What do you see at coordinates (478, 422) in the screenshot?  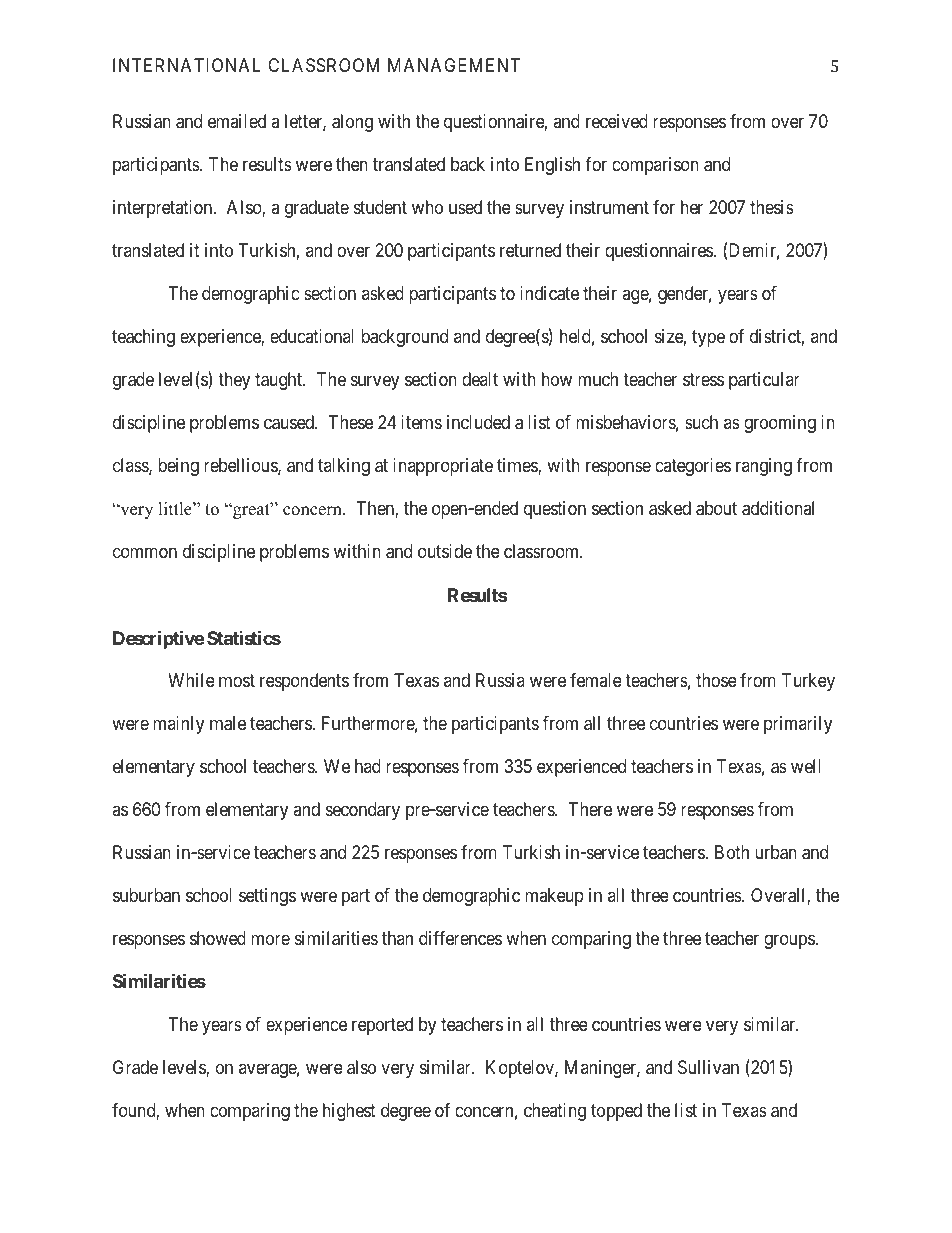 I see `included` at bounding box center [478, 422].
